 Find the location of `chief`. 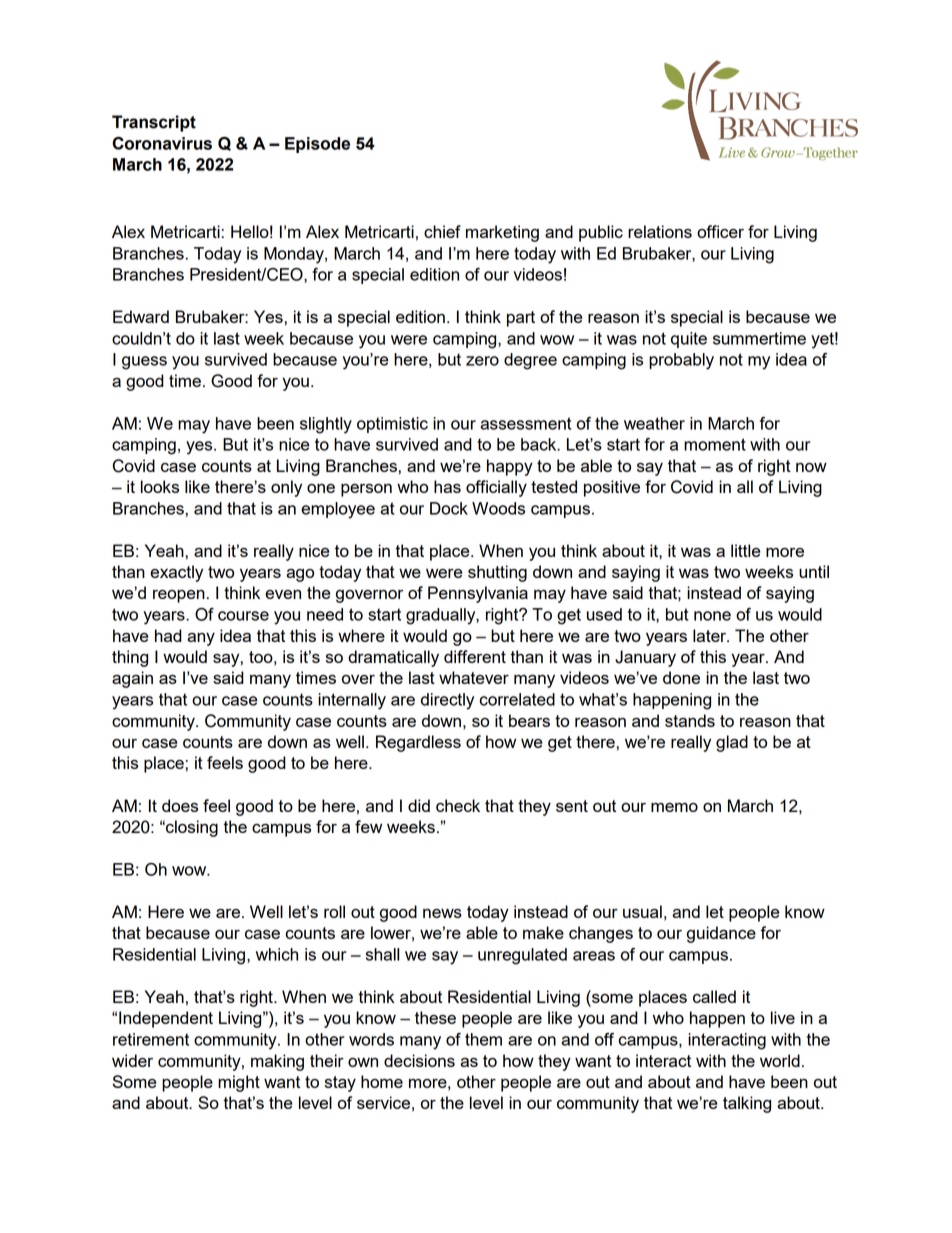

chief is located at coordinates (442, 231).
